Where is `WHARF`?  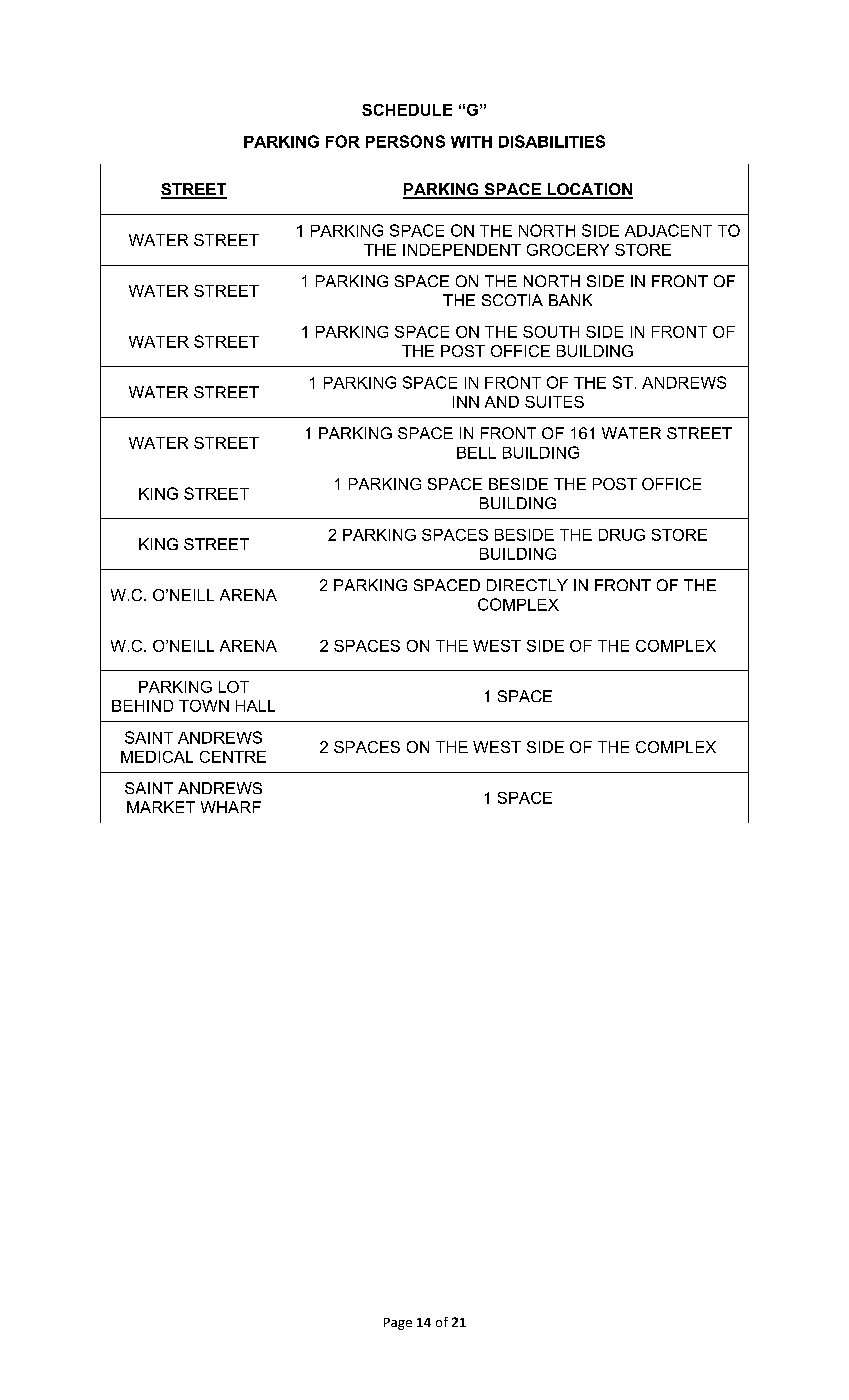 WHARF is located at coordinates (231, 807).
